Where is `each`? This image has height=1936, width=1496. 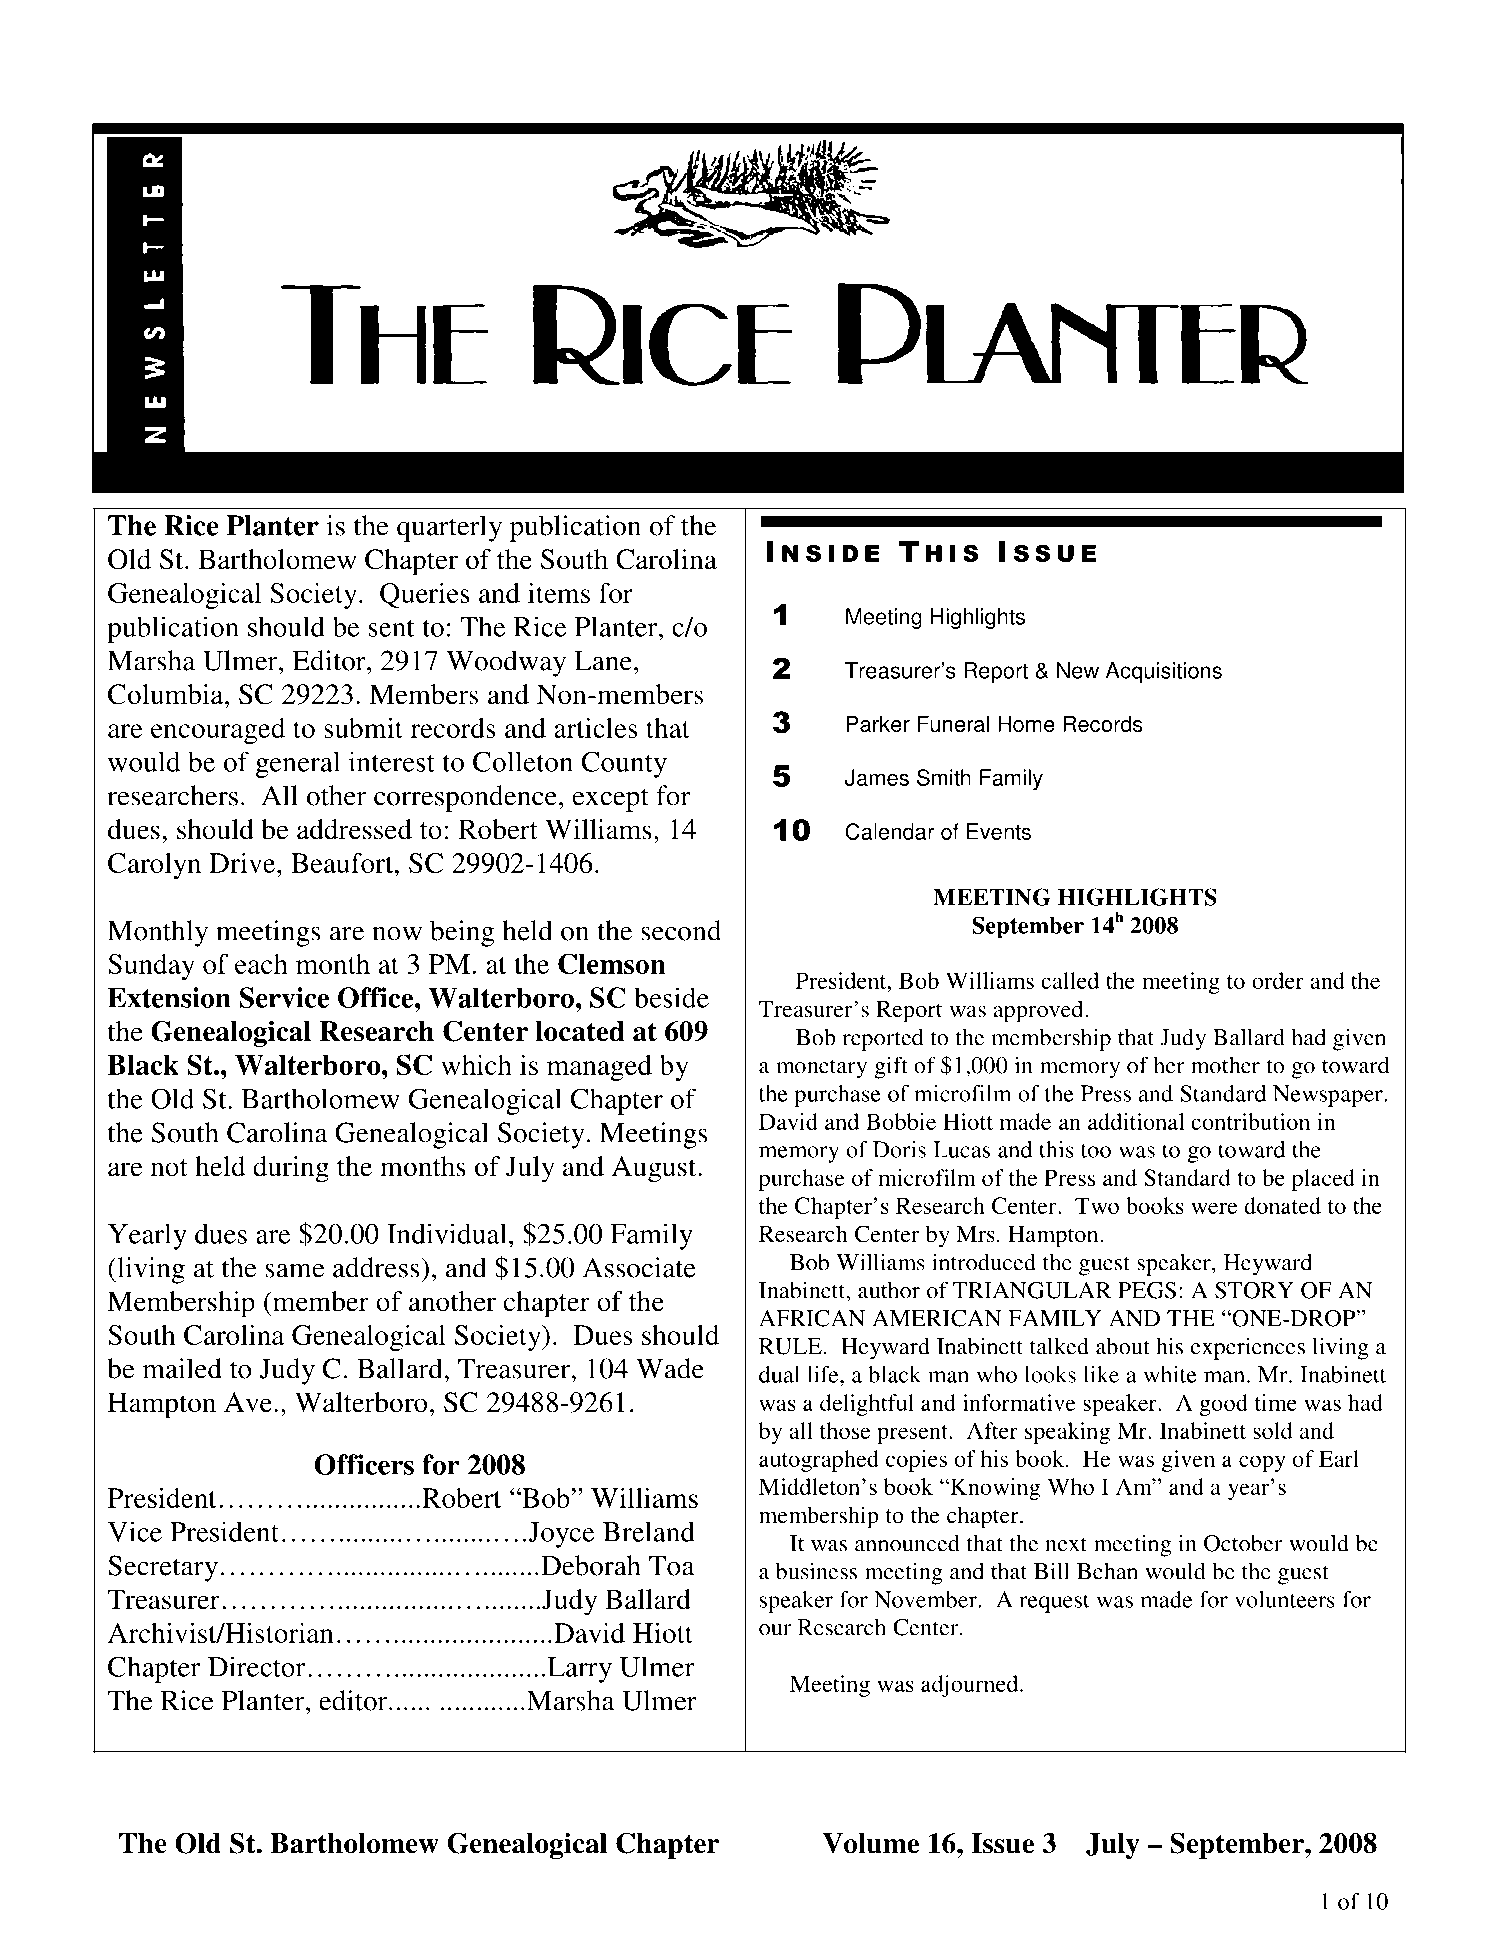 each is located at coordinates (261, 964).
